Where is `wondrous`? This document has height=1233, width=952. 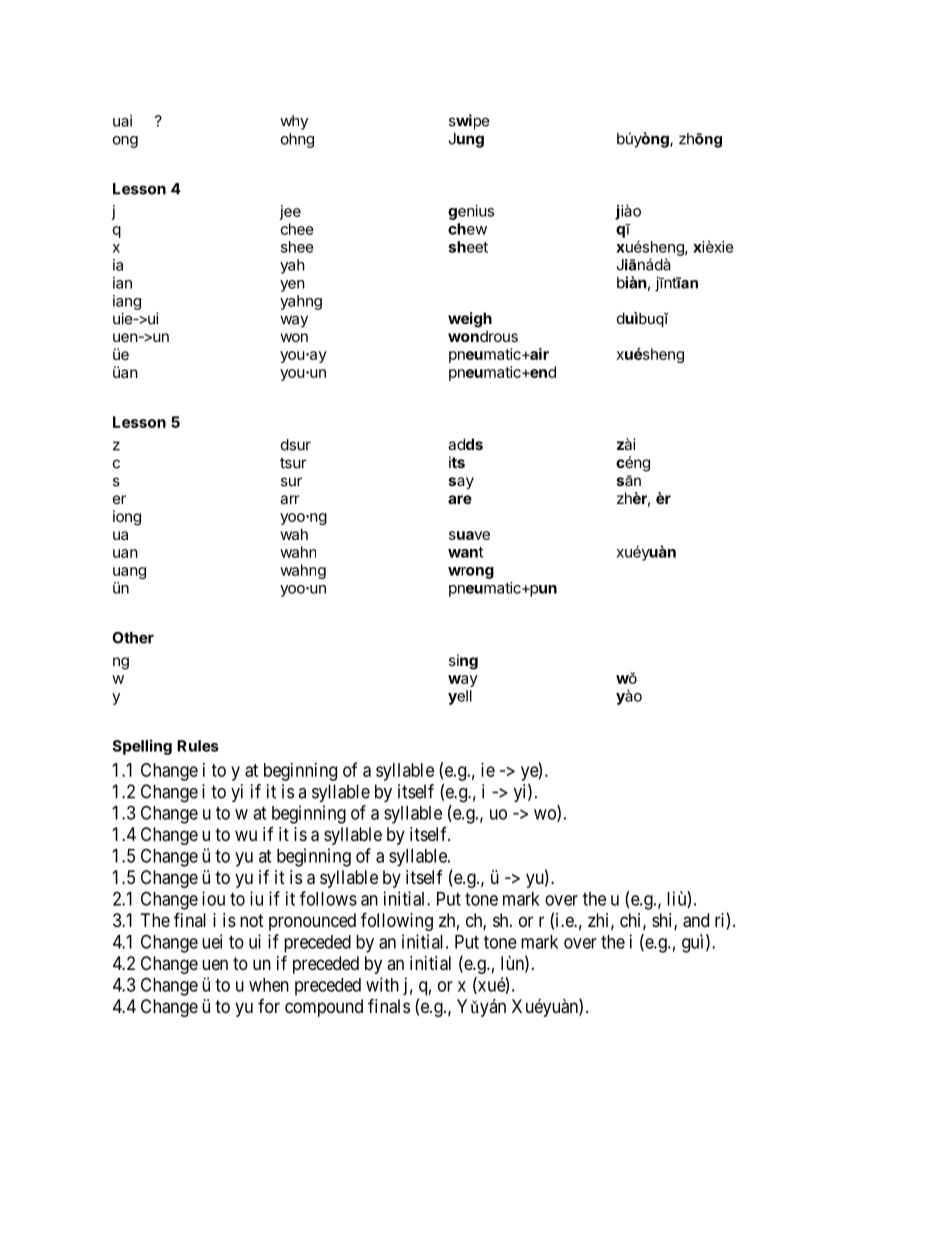
wondrous is located at coordinates (483, 336).
